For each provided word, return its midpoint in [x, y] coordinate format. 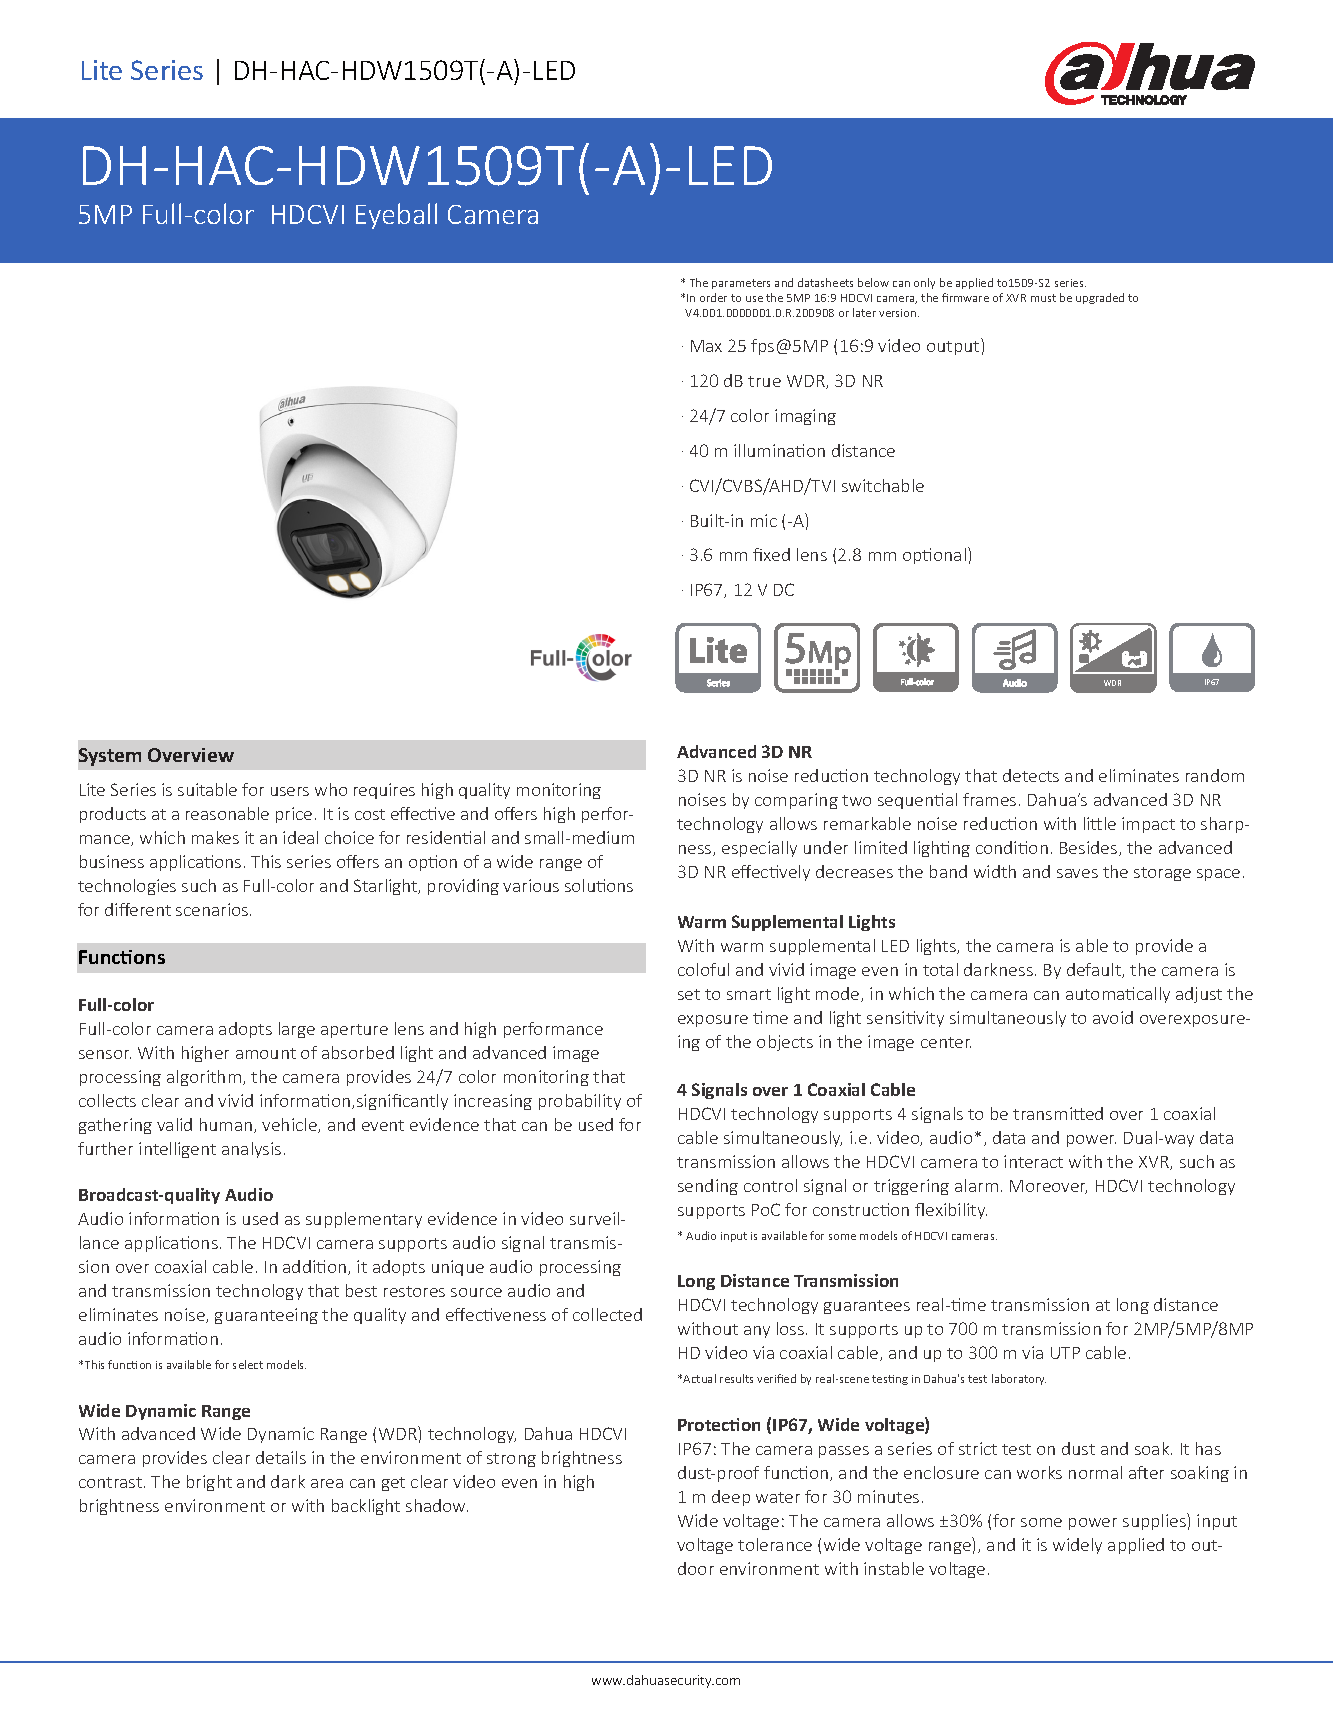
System [110, 757]
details [281, 1457]
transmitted [1058, 1113]
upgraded [1100, 298]
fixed [771, 554]
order [713, 297]
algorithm [205, 1078]
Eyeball [396, 216]
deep [731, 1498]
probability [580, 1102]
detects [1031, 775]
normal [1095, 1472]
